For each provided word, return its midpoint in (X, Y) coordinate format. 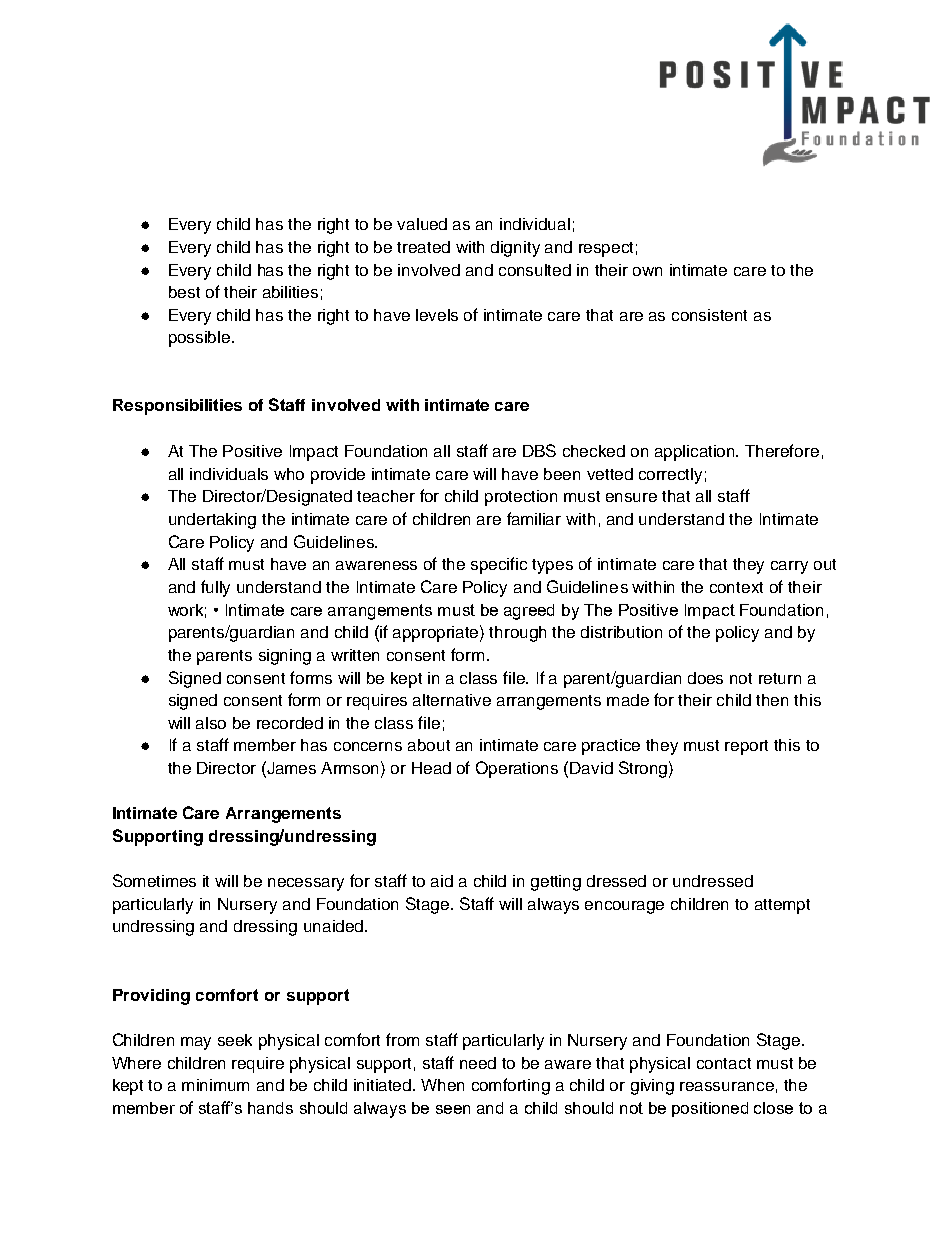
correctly (670, 476)
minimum (215, 1085)
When (442, 1085)
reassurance (727, 1086)
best (184, 292)
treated (423, 247)
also (211, 723)
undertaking (212, 521)
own (647, 271)
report (746, 747)
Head (431, 768)
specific (499, 565)
